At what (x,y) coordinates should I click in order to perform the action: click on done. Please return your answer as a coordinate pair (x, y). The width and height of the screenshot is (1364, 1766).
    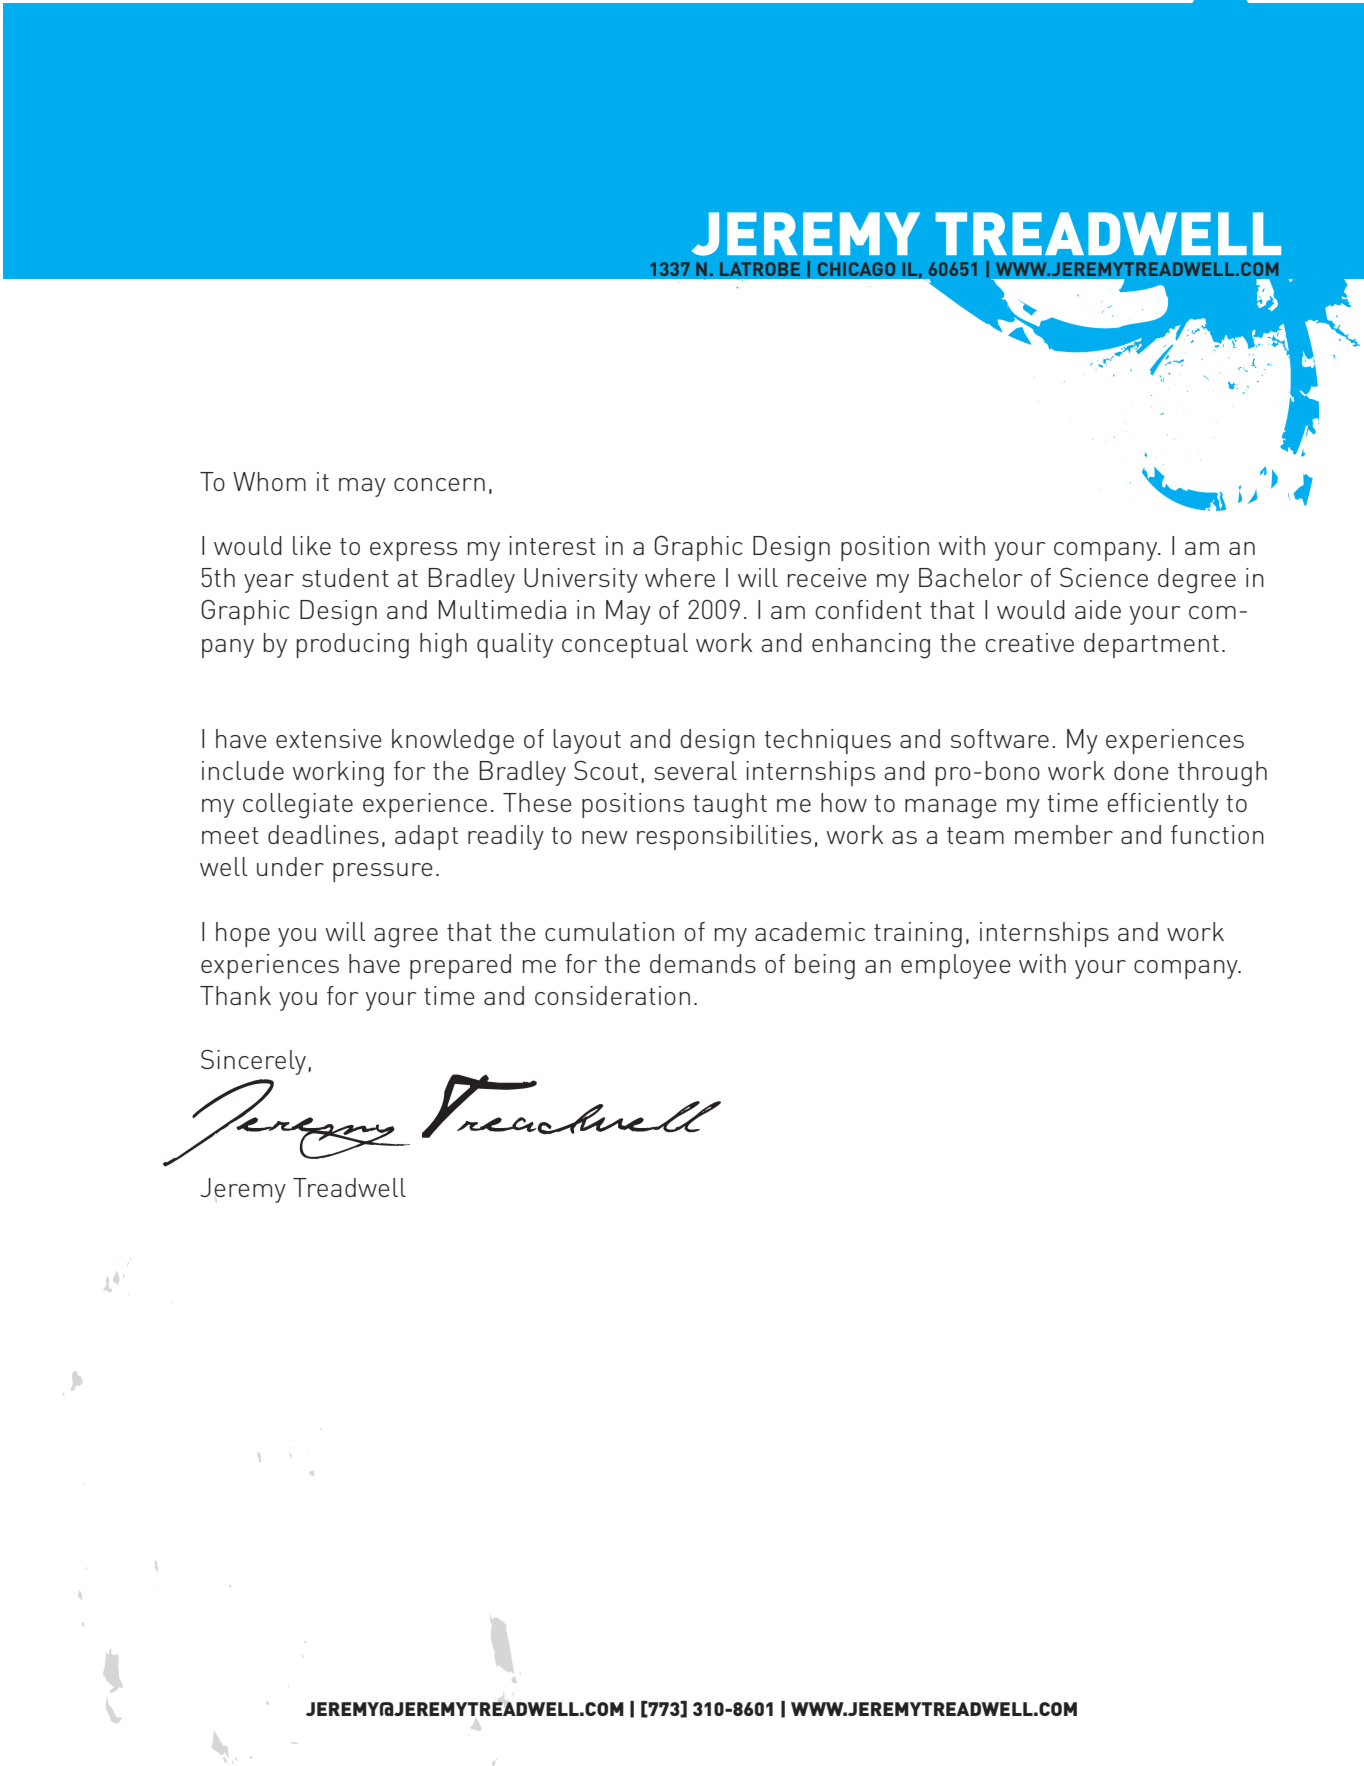
    Looking at the image, I should click on (1141, 770).
